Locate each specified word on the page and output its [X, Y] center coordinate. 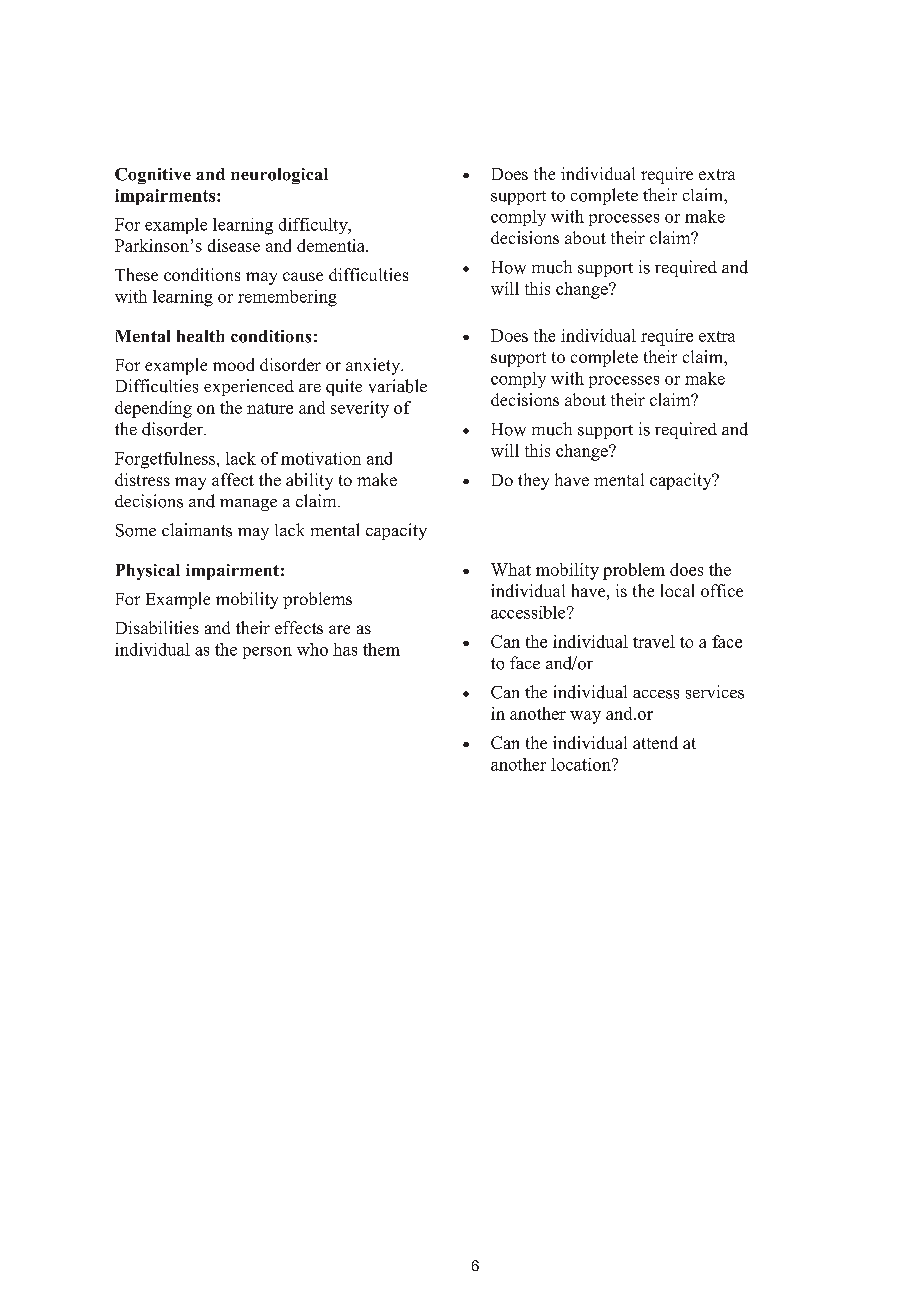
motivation [321, 458]
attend [655, 742]
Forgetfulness [165, 460]
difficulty [314, 226]
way [585, 717]
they [533, 481]
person [267, 653]
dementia [332, 245]
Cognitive [153, 176]
